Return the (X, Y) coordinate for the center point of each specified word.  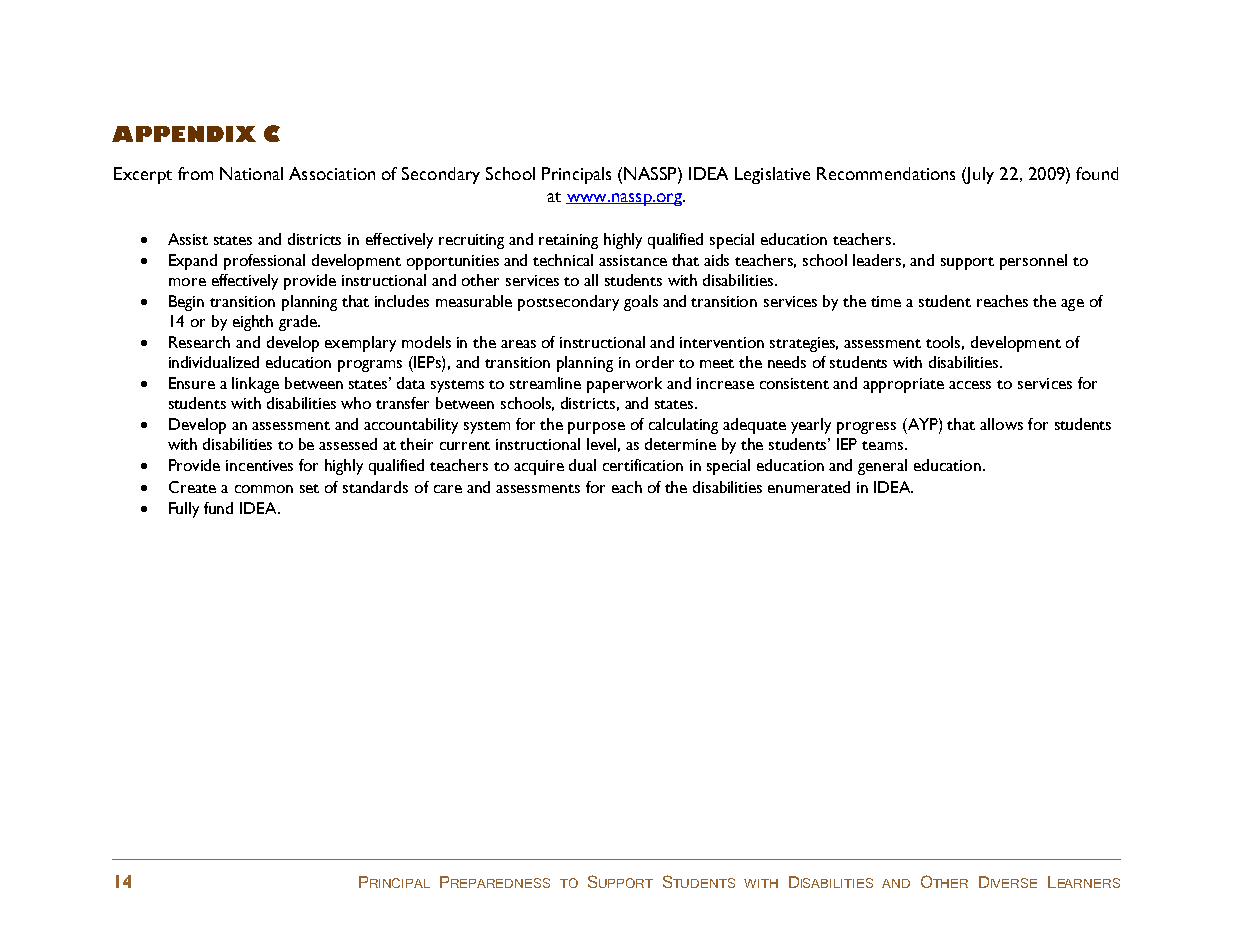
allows (1001, 424)
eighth (253, 323)
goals (641, 303)
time (886, 301)
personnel (1033, 262)
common (264, 489)
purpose (596, 428)
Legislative (772, 175)
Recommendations (886, 173)
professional (264, 262)
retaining (568, 241)
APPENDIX (184, 134)
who (356, 403)
